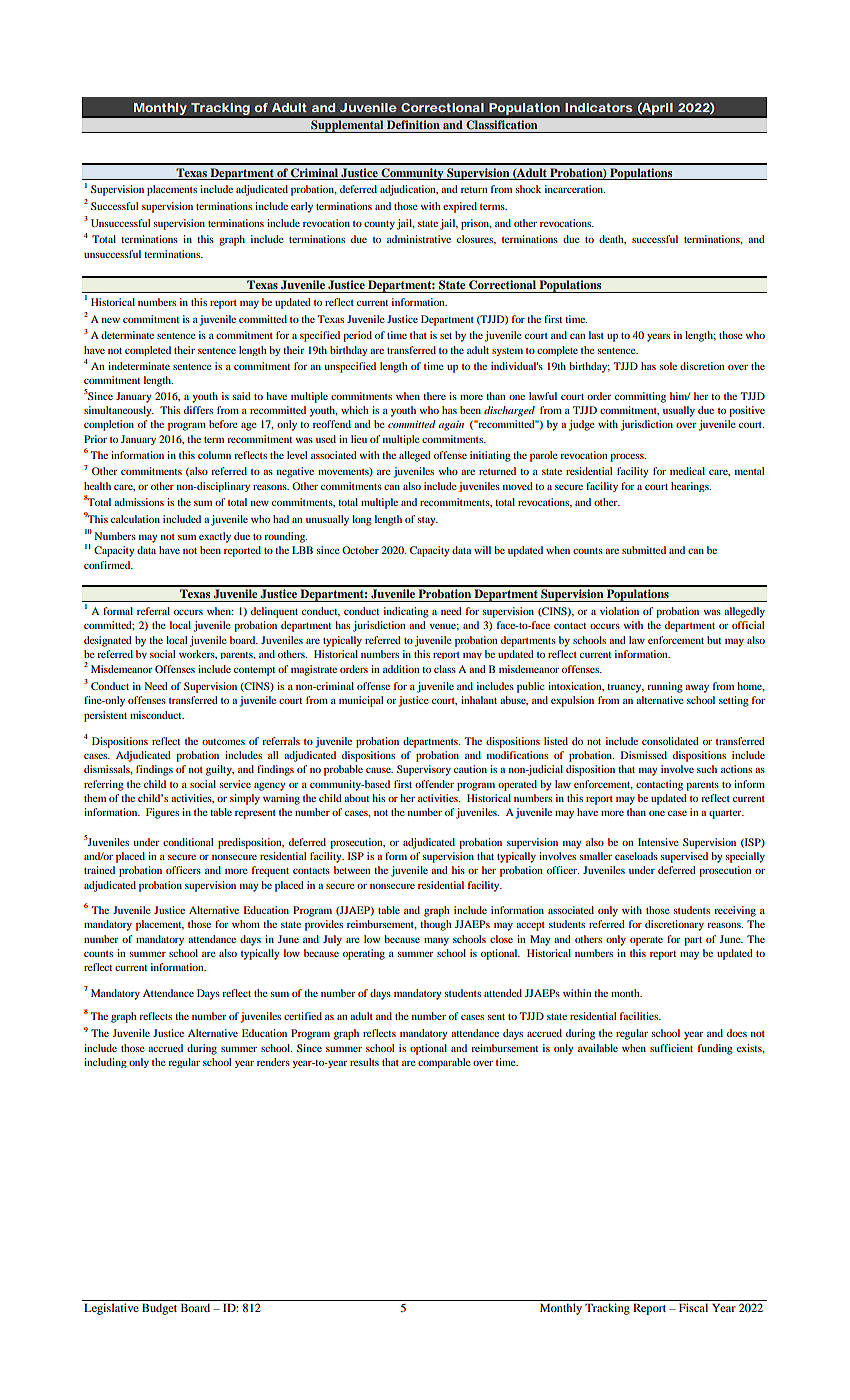 The image size is (850, 1400). I want to click on conditional, so click(188, 842).
